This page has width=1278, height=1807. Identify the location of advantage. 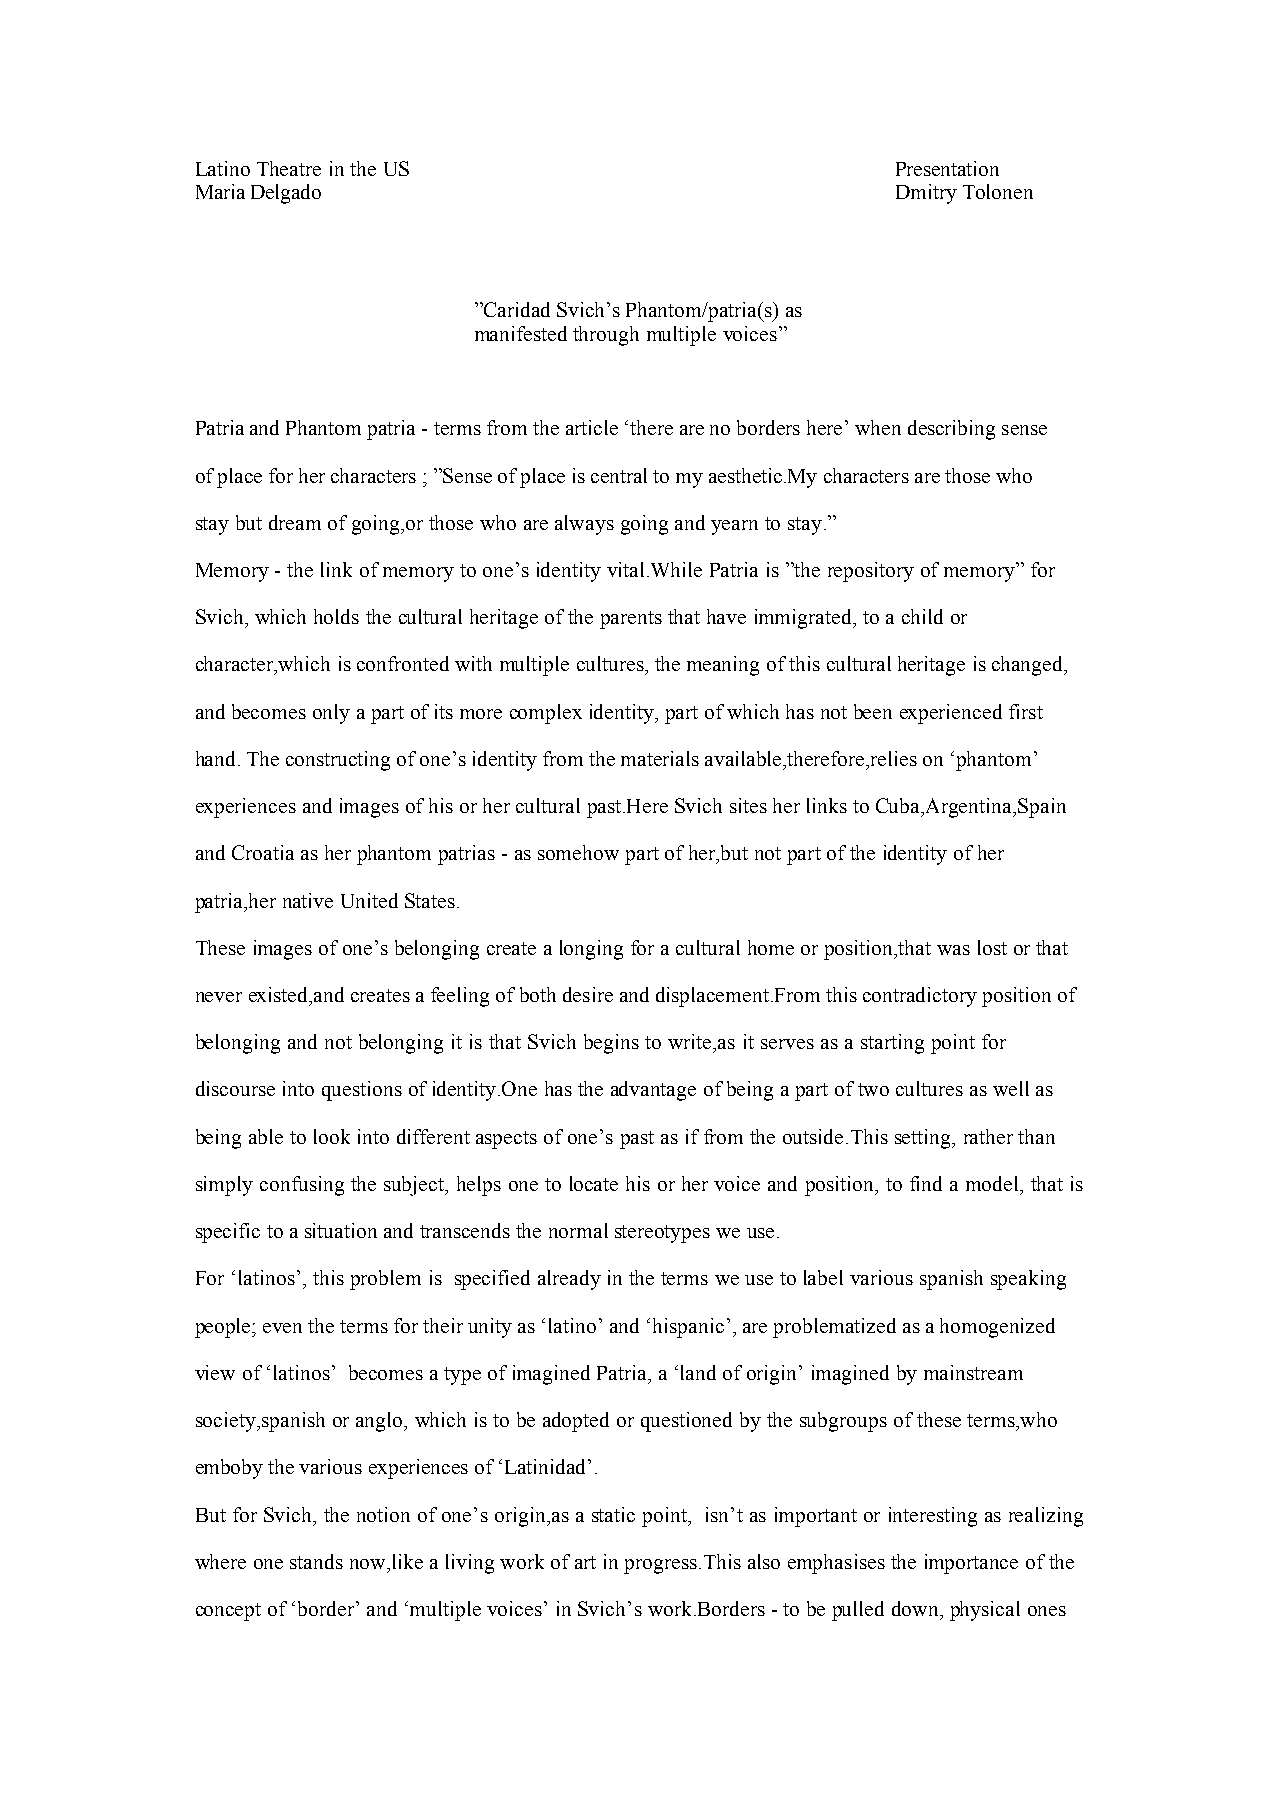
(653, 1091).
